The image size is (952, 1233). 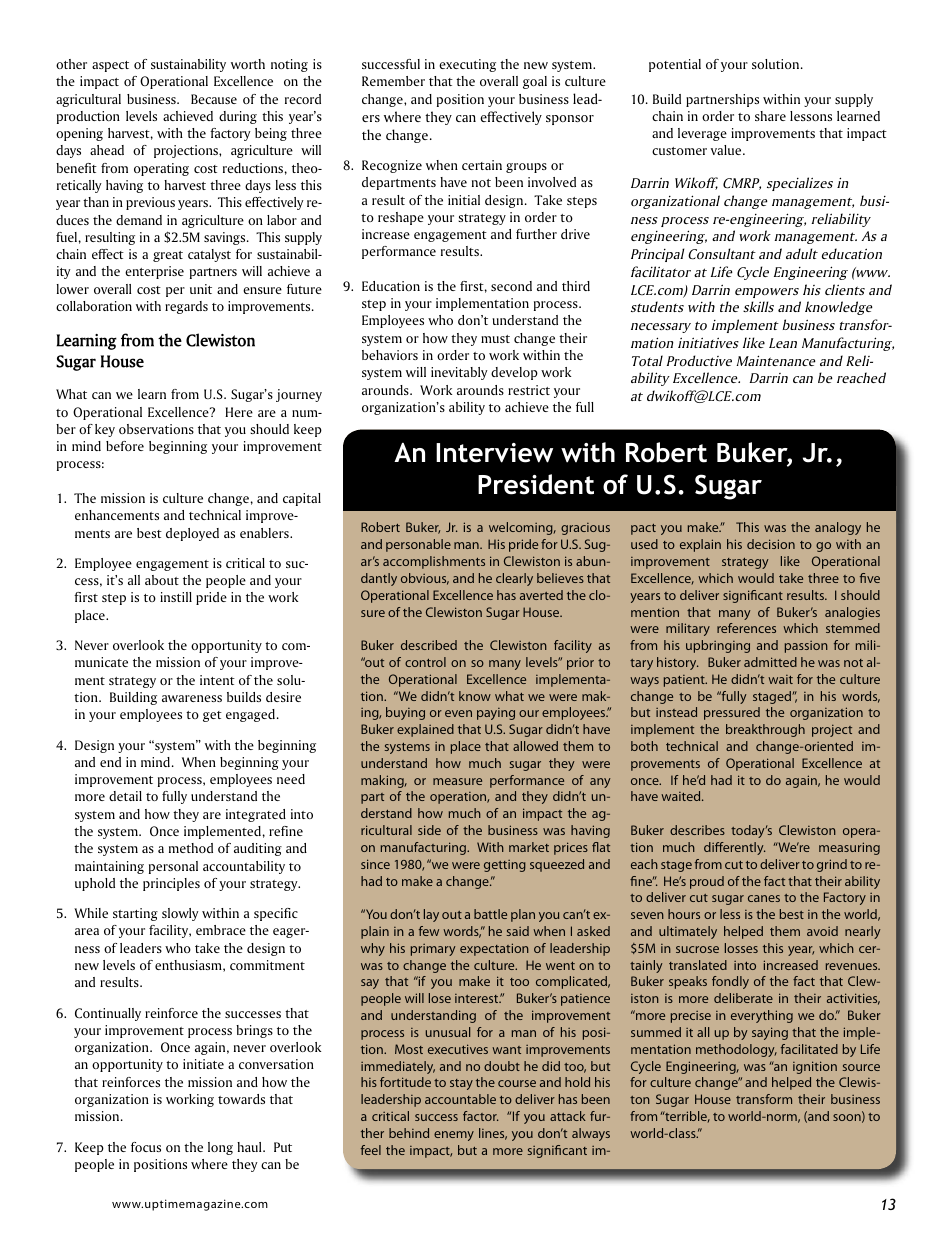 I want to click on focus, so click(x=146, y=1147).
